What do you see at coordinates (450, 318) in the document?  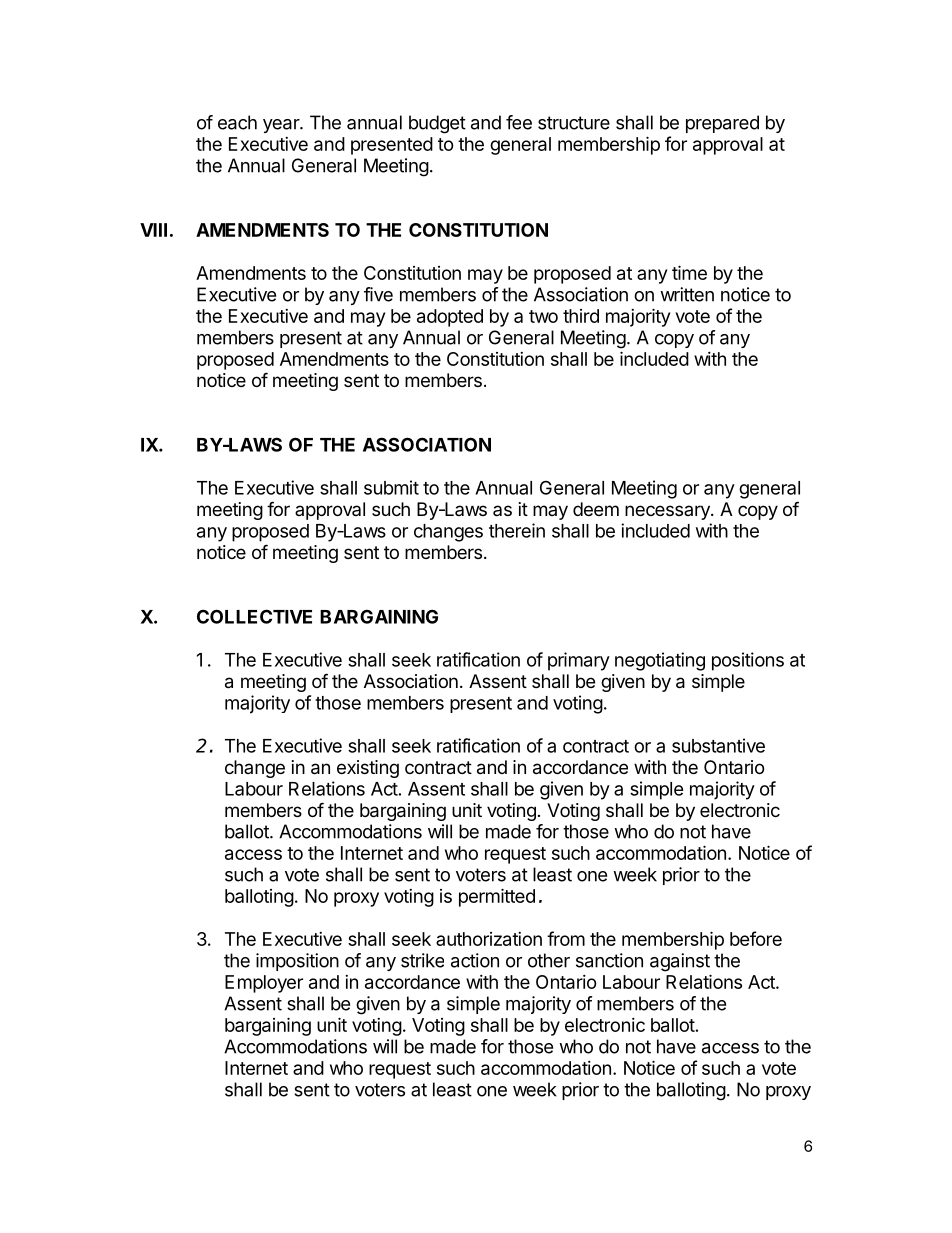 I see `adopted` at bounding box center [450, 318].
